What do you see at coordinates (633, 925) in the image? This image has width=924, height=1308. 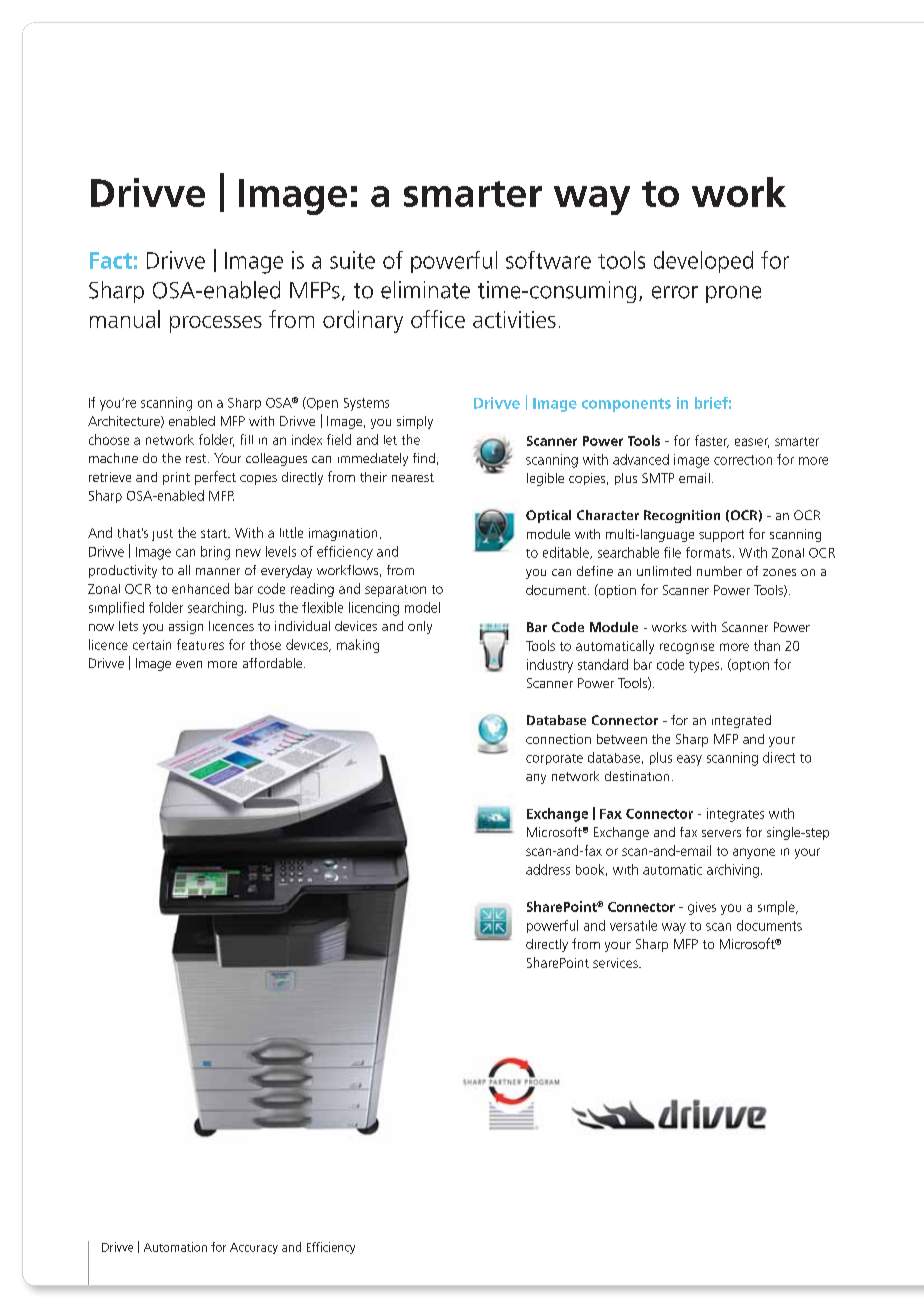 I see `versatile` at bounding box center [633, 925].
